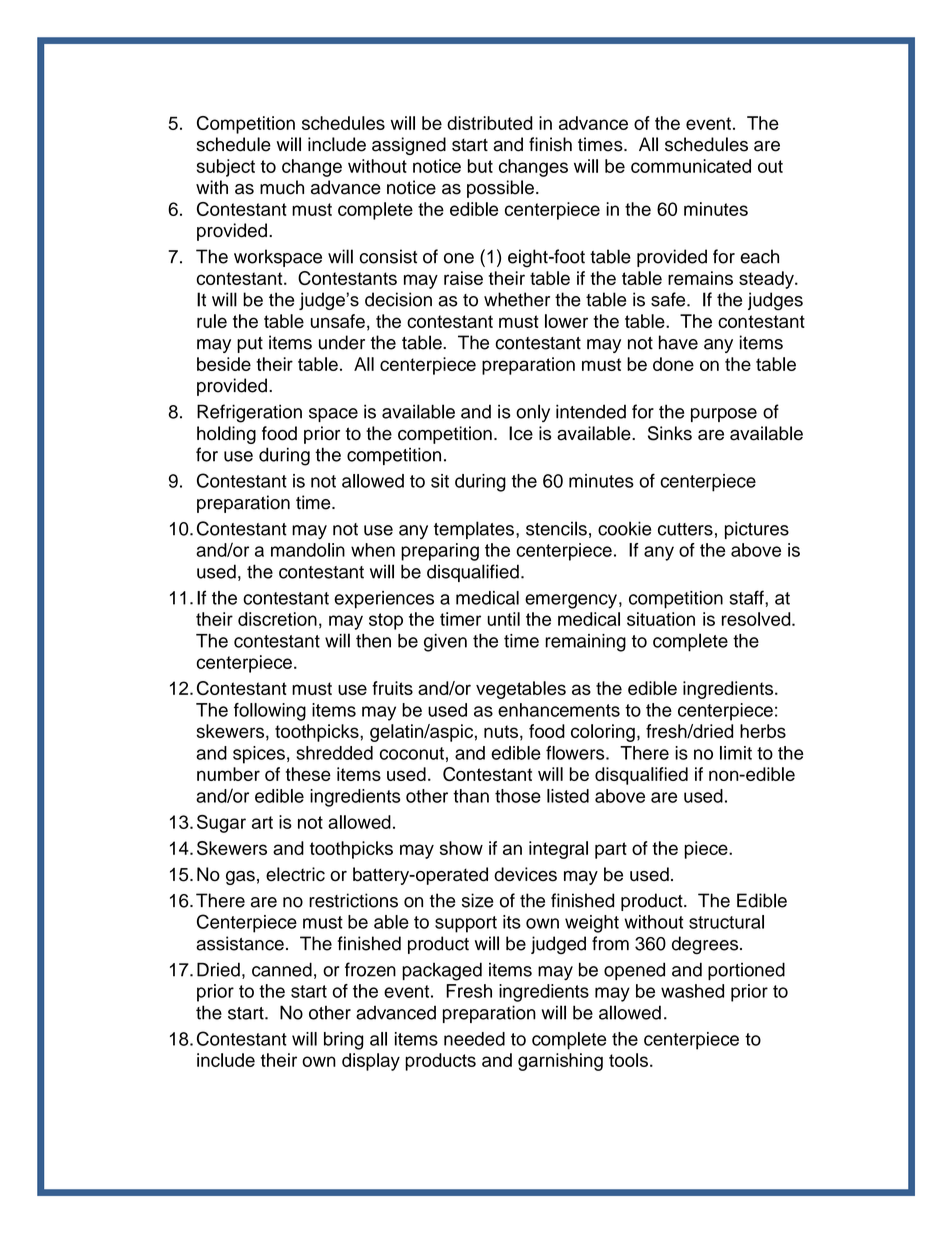 This image has width=952, height=1233. What do you see at coordinates (474, 1039) in the image?
I see `needed` at bounding box center [474, 1039].
